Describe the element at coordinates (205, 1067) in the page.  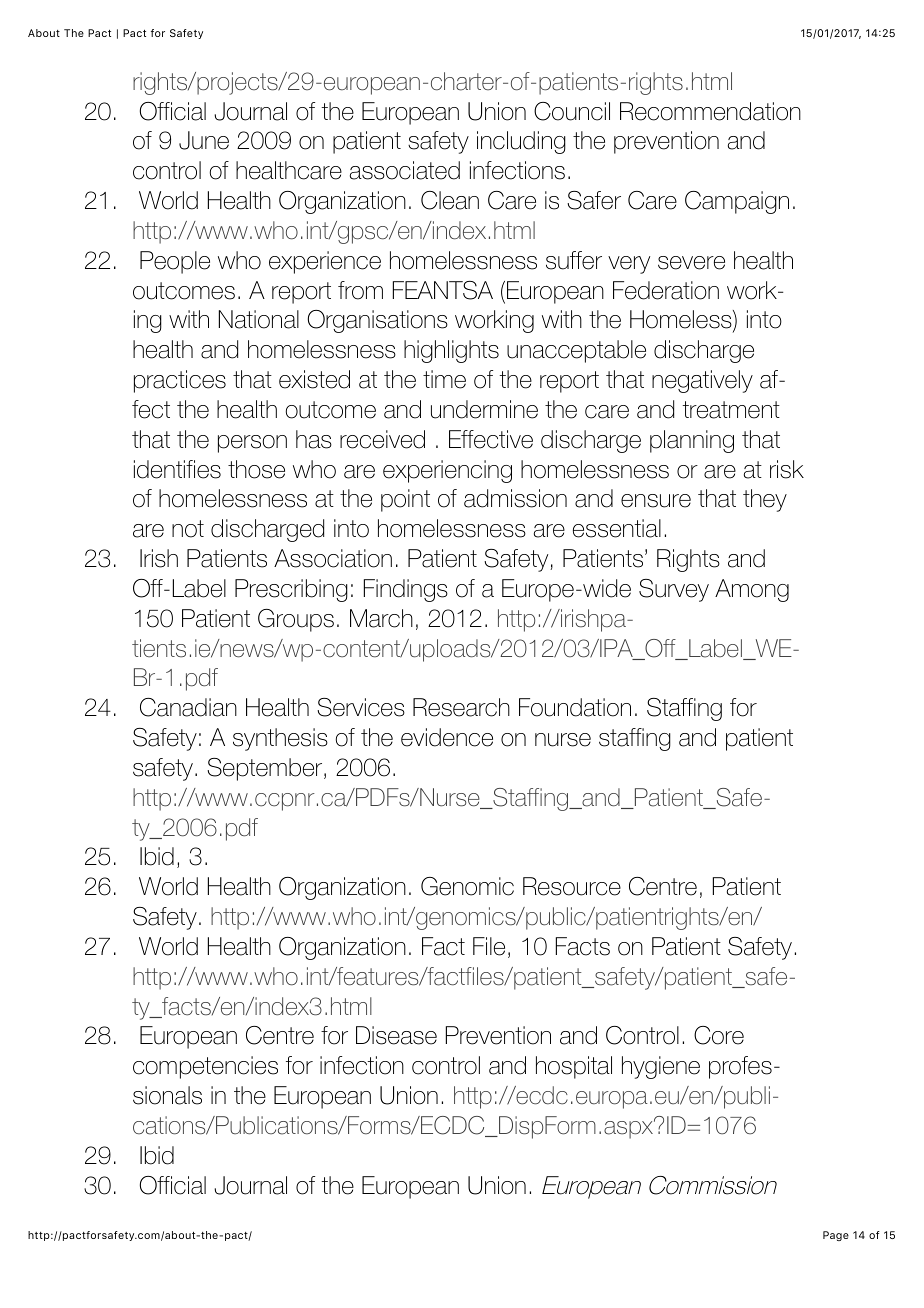
I see `competencies` at that location.
